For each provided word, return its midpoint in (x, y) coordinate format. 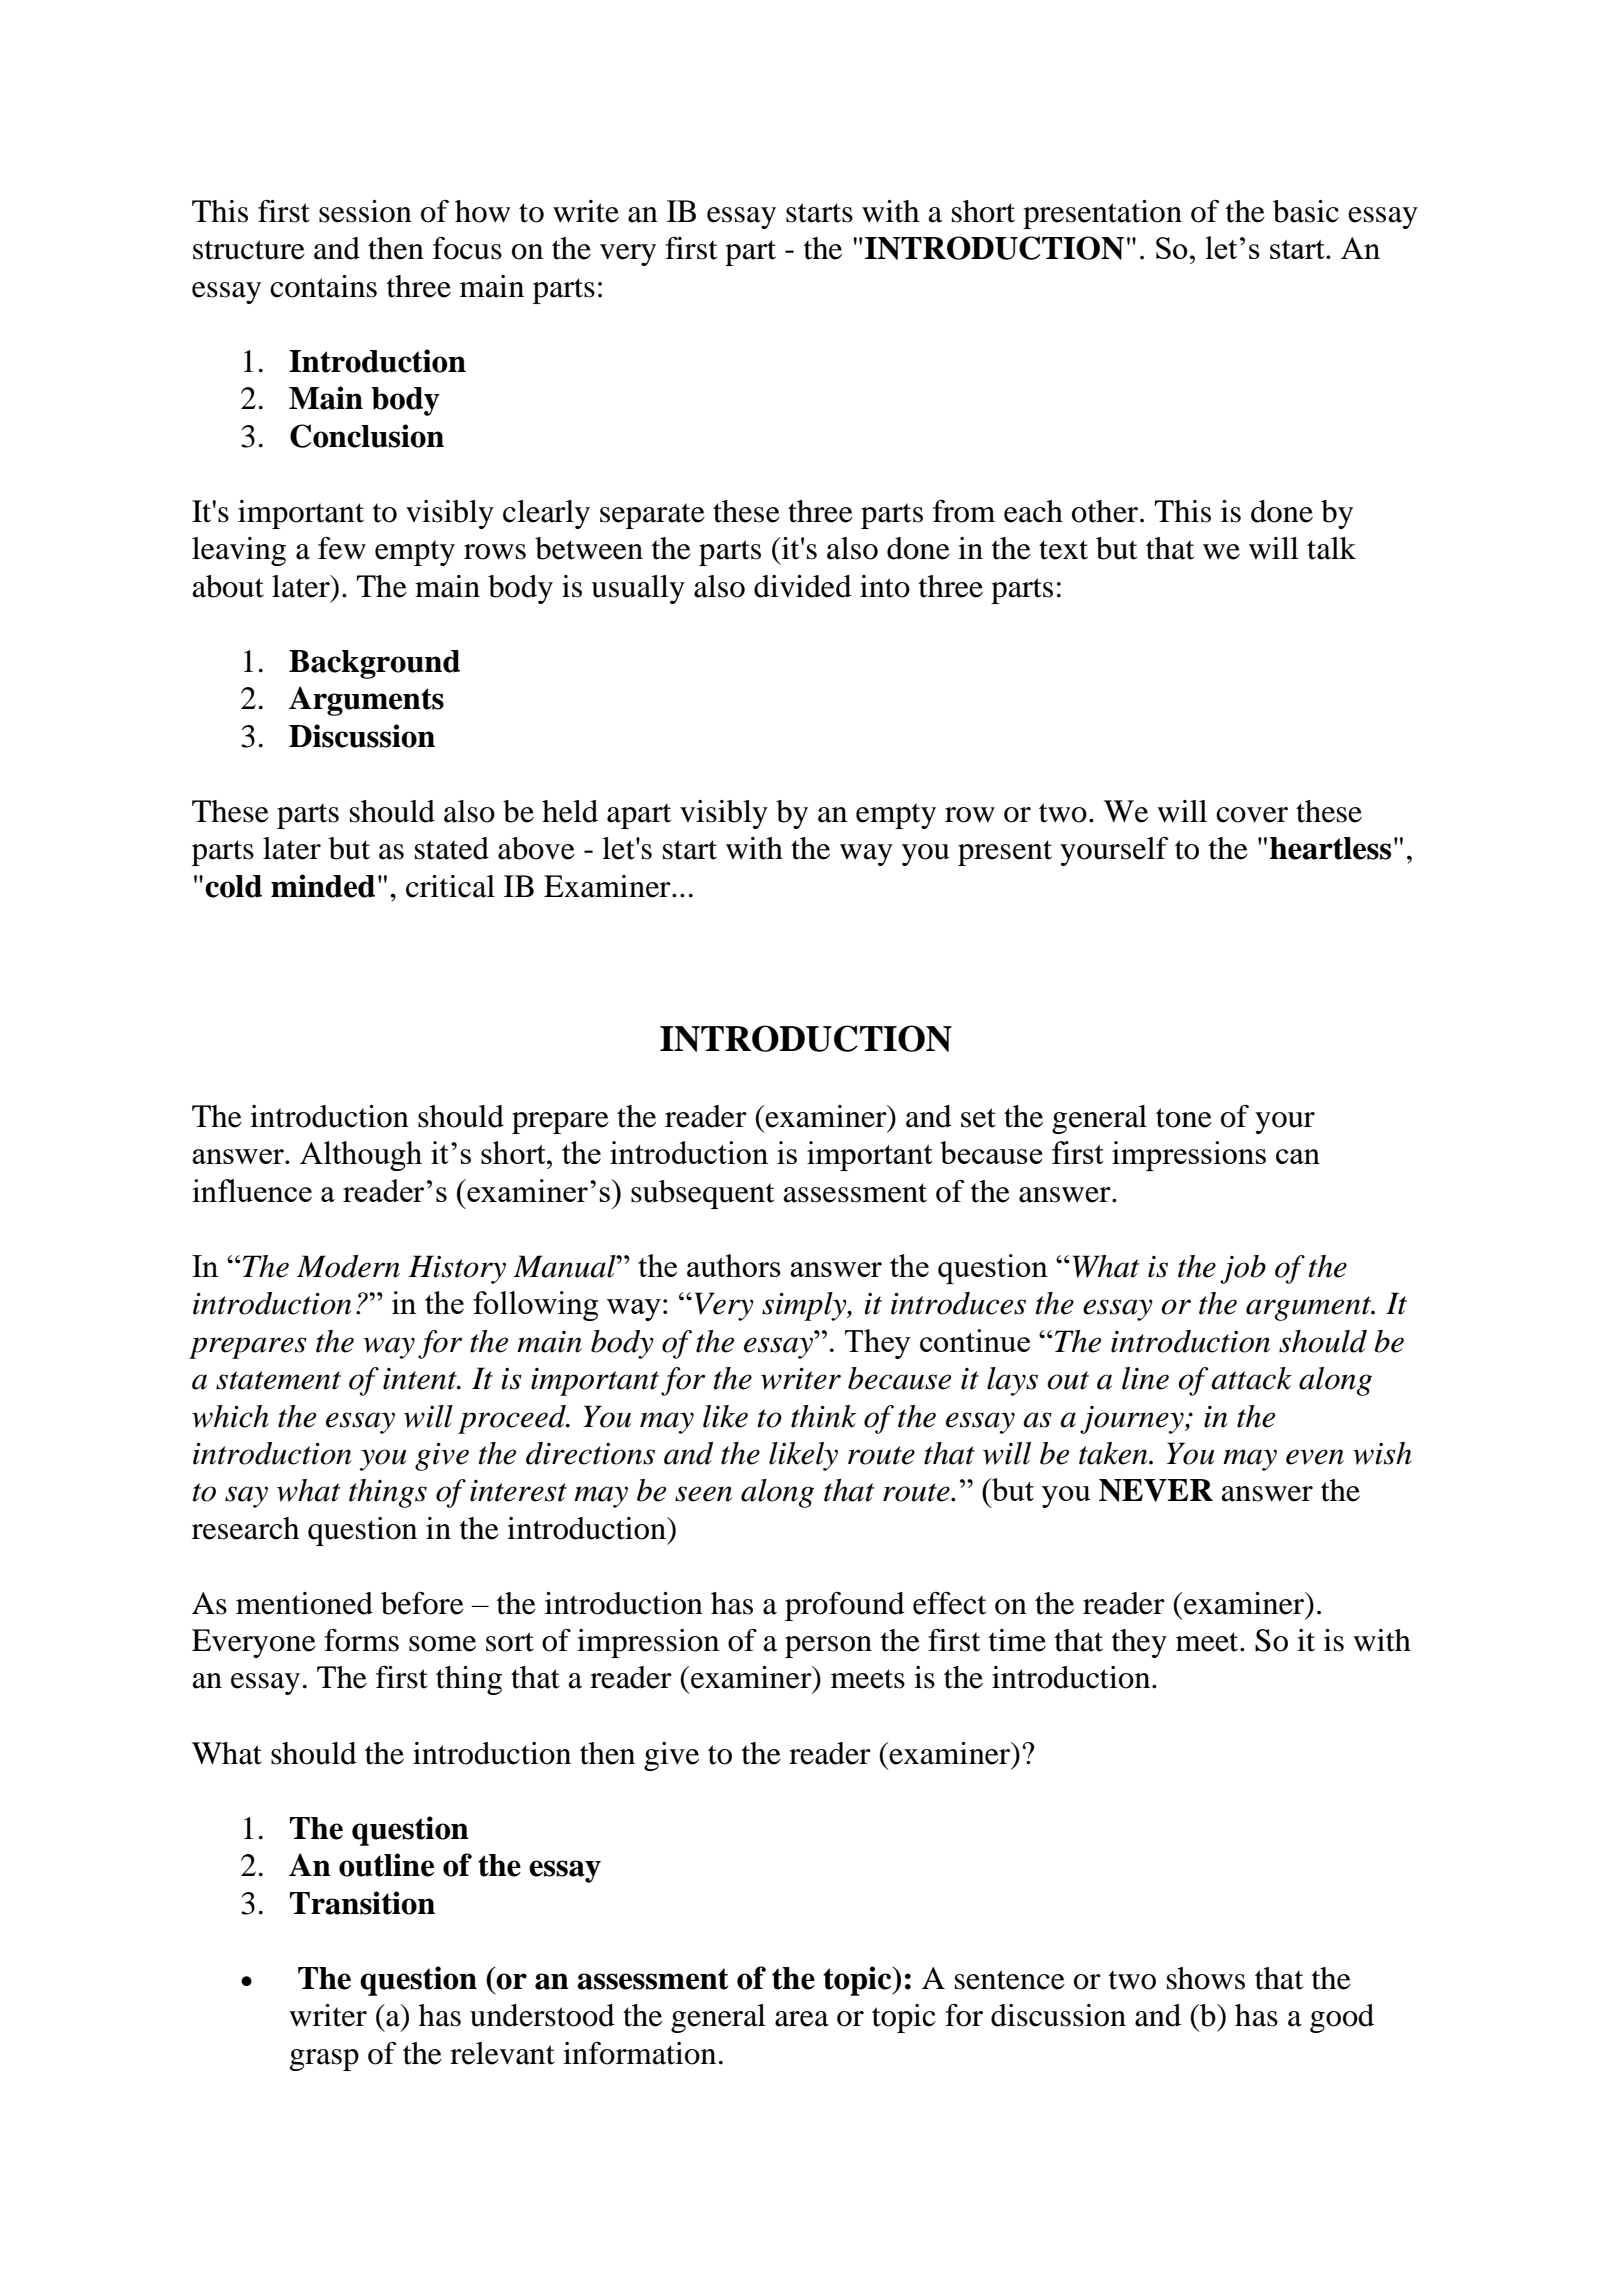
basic (1306, 211)
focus (467, 248)
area (802, 2019)
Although (361, 1156)
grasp (324, 2060)
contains (323, 286)
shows (1206, 1978)
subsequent (702, 1194)
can (1298, 1156)
